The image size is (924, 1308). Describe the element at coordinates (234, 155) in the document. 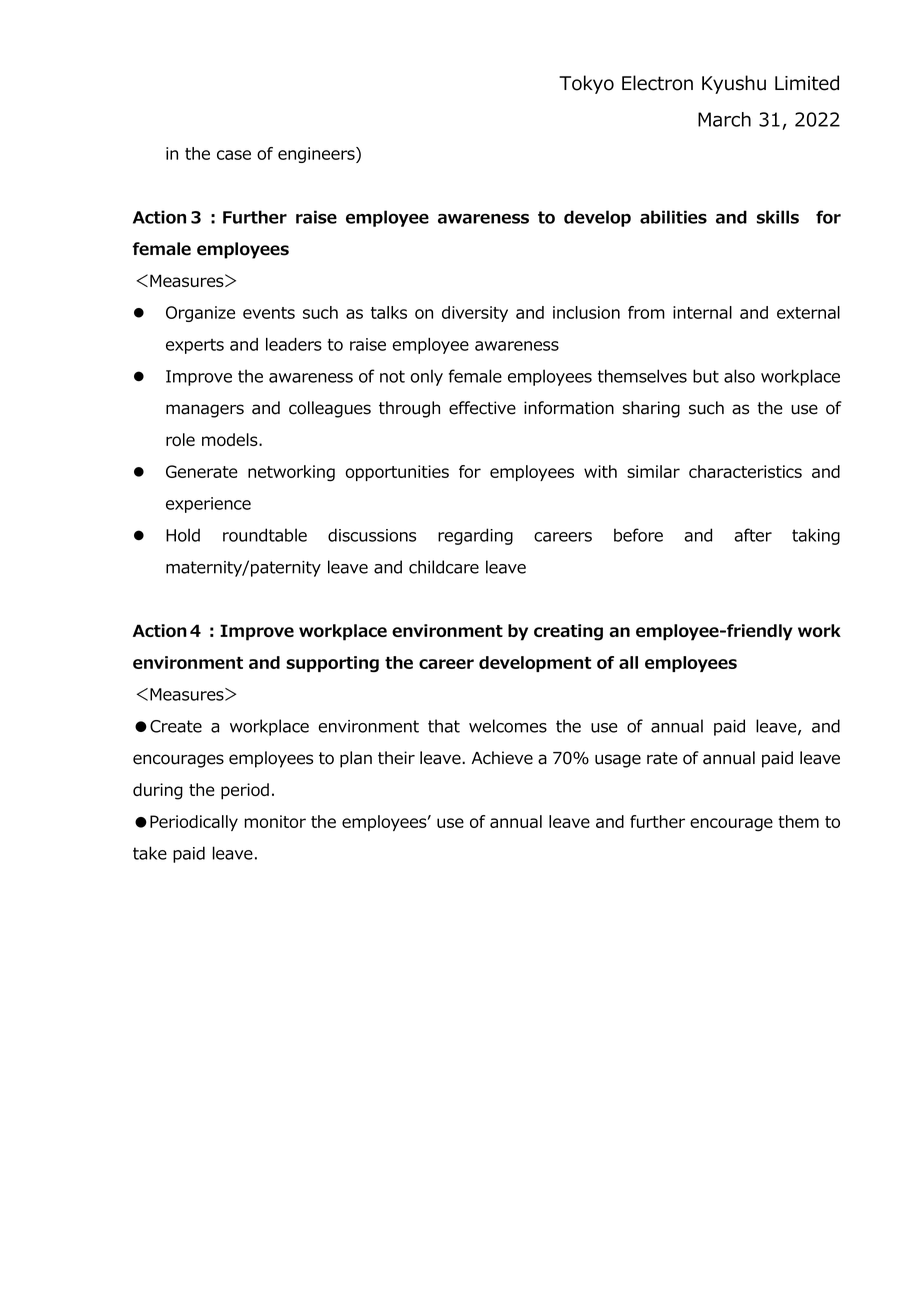

I see `case` at that location.
